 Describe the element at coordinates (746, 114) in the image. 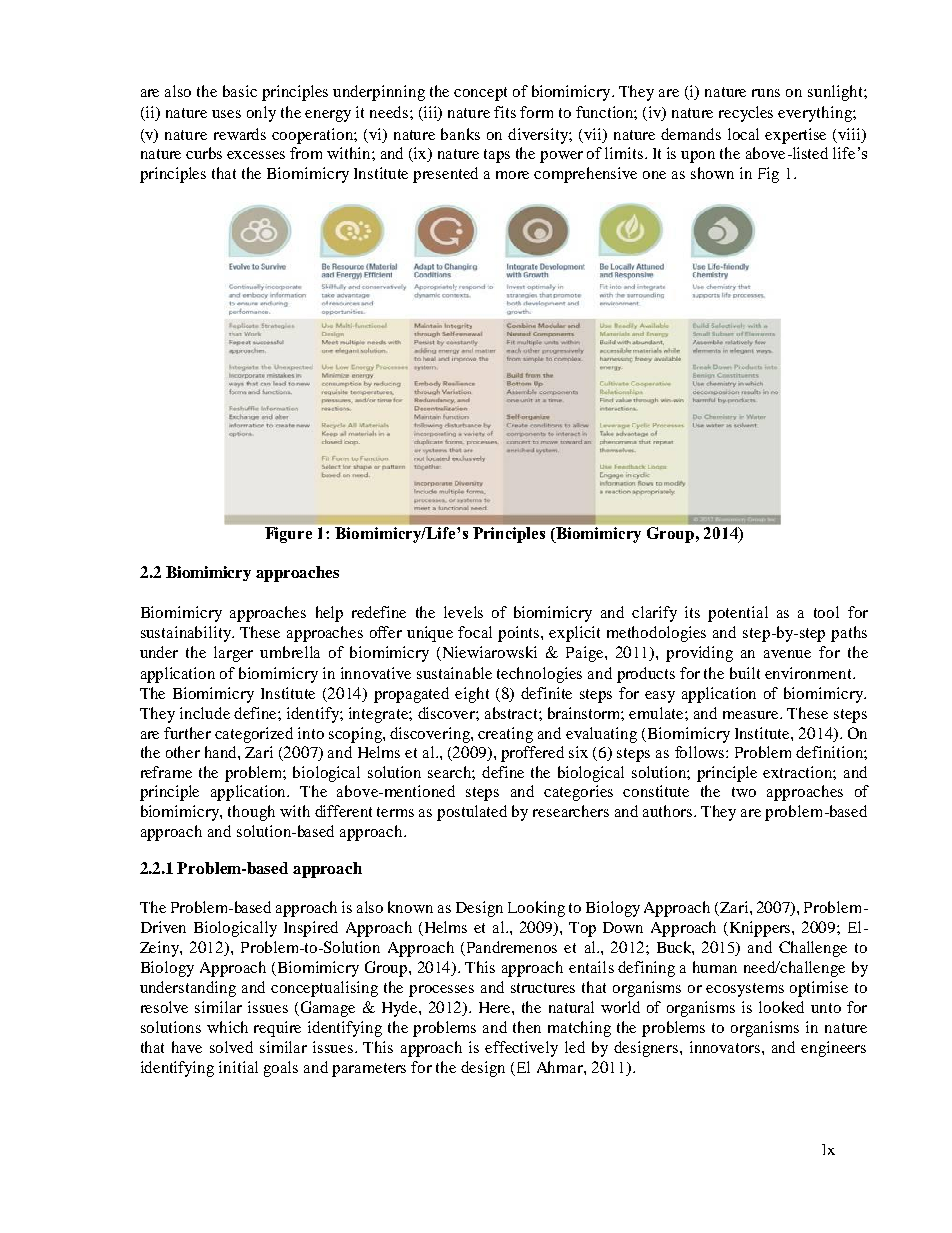

I see `recycles` at that location.
